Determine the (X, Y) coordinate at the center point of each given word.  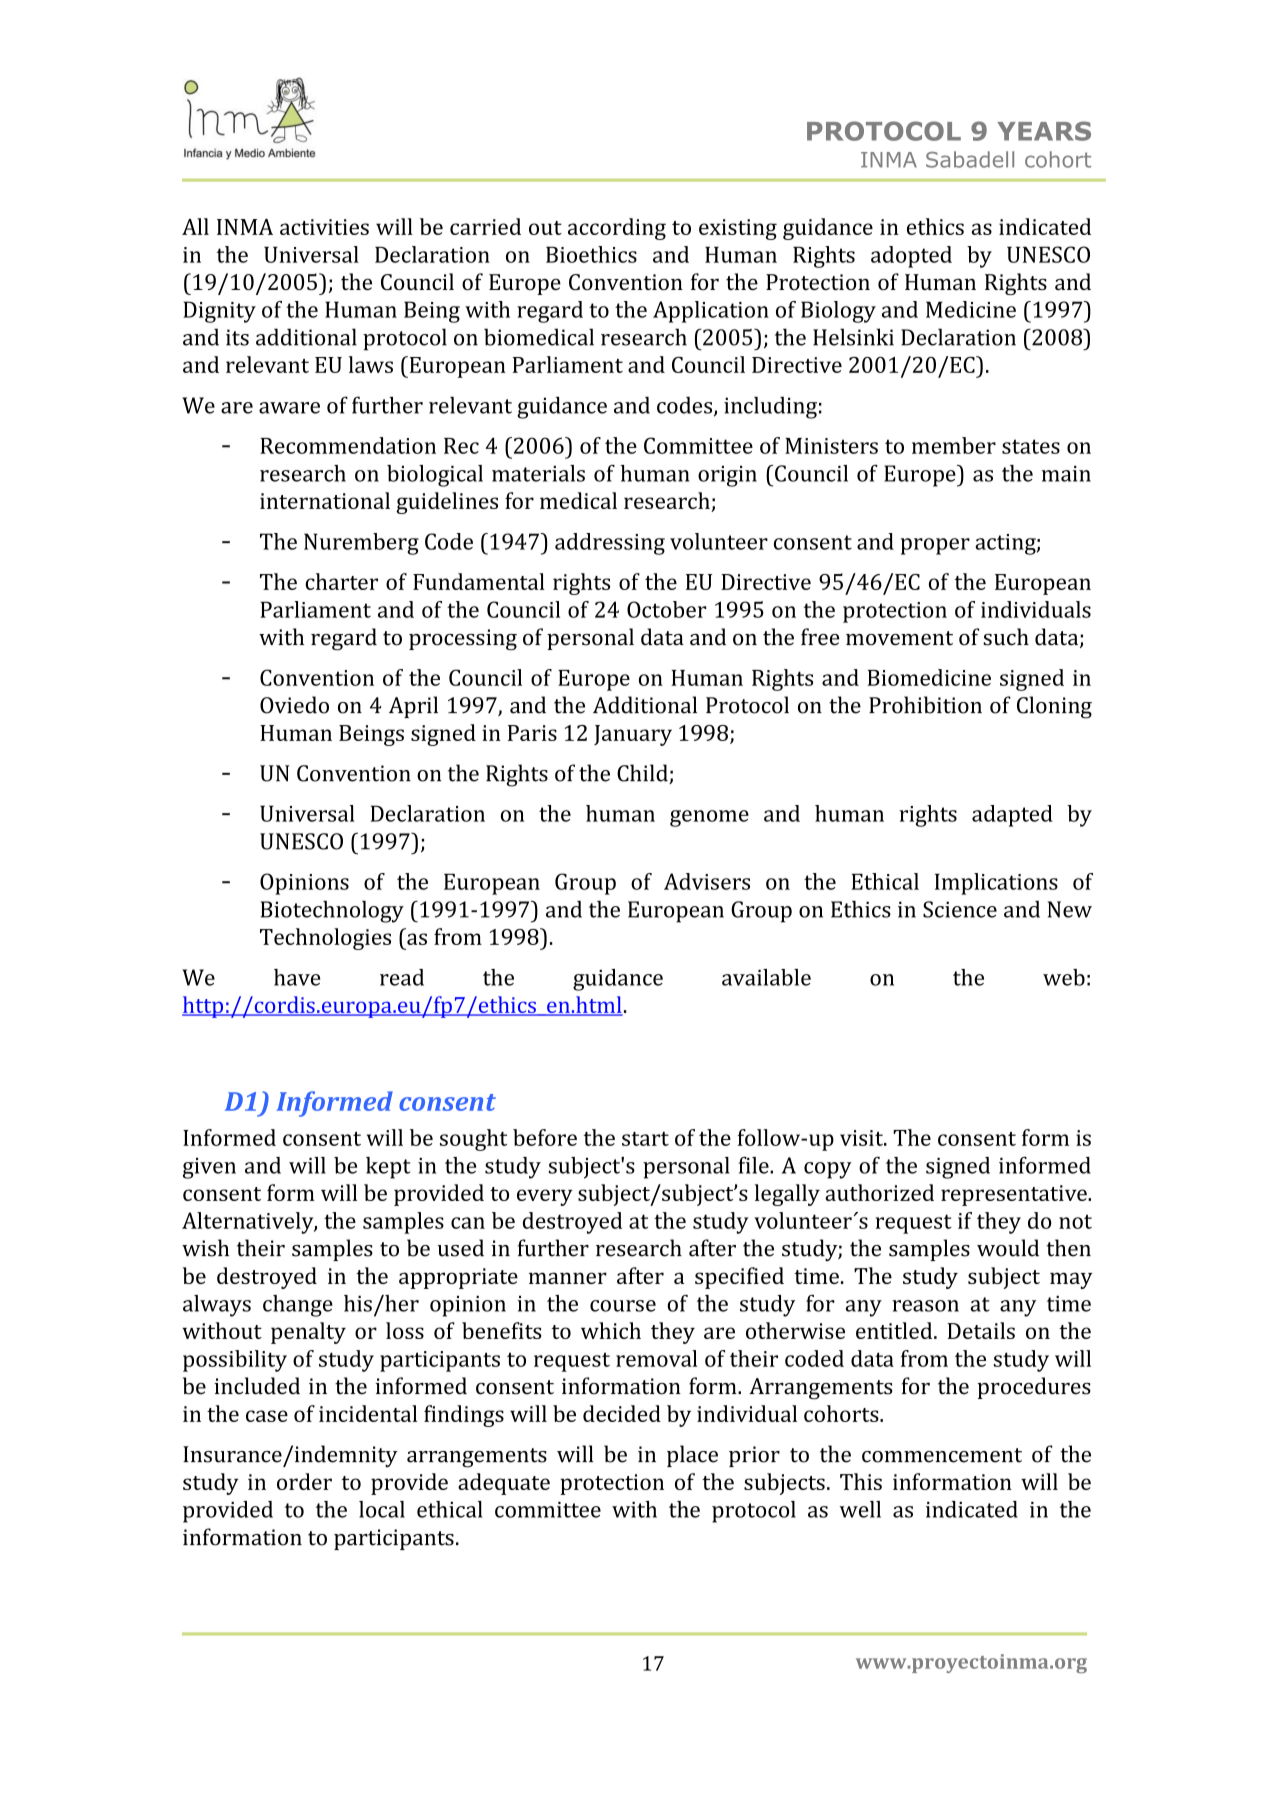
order (304, 1481)
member (954, 445)
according (617, 229)
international (325, 500)
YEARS (1044, 131)
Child (643, 774)
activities (324, 227)
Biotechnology (332, 912)
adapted (1012, 816)
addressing (610, 544)
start (645, 1138)
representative (1015, 1195)
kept (388, 1168)
